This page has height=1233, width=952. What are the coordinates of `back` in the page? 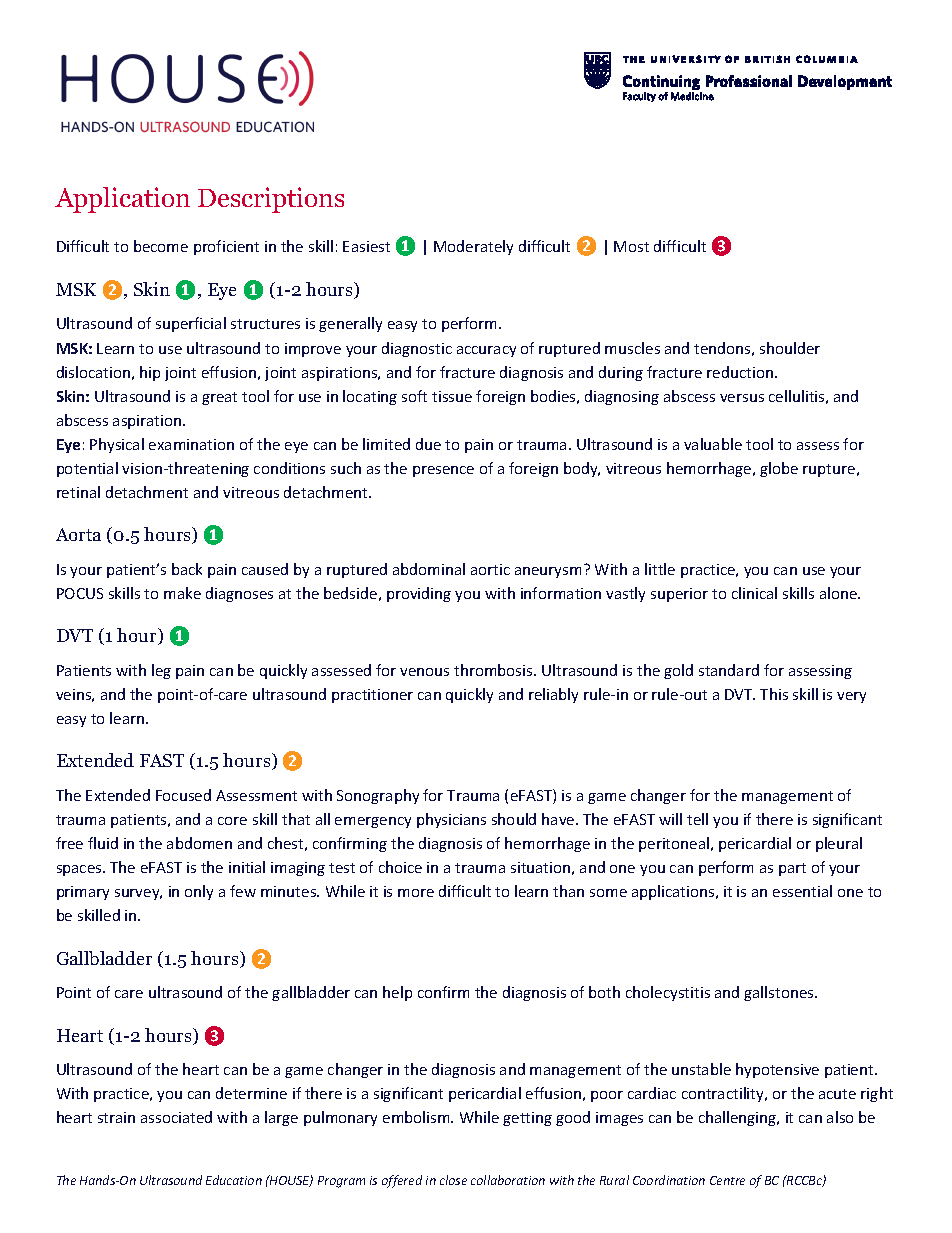 It's located at (187, 569).
